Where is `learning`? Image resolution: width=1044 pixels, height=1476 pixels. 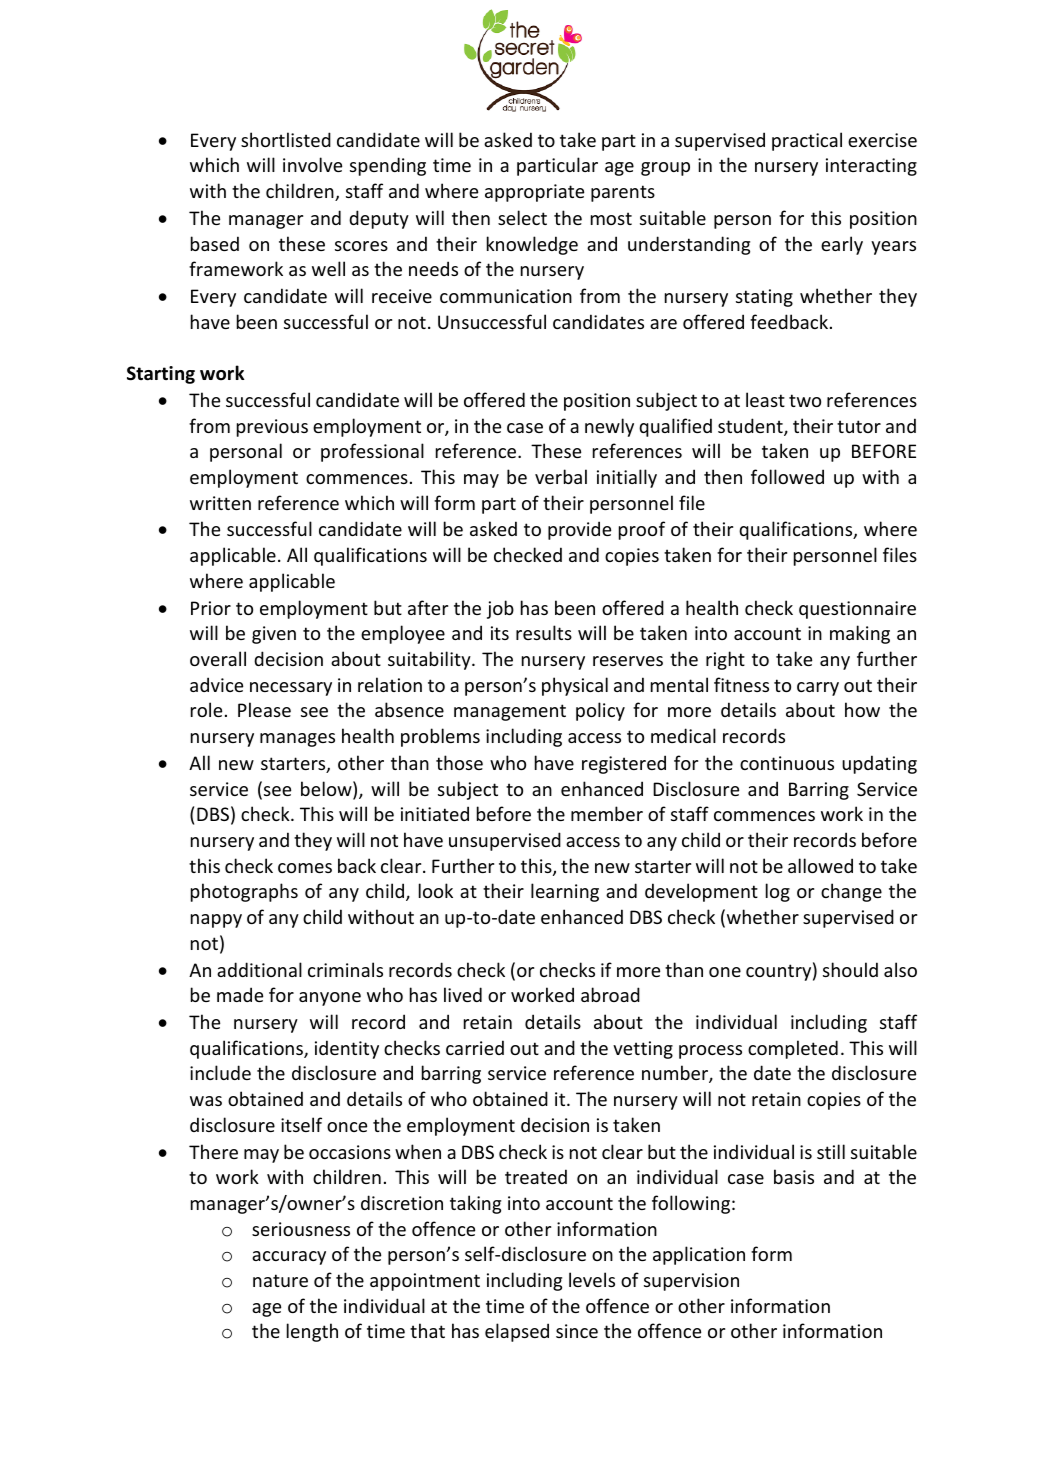
learning is located at coordinates (565, 892).
